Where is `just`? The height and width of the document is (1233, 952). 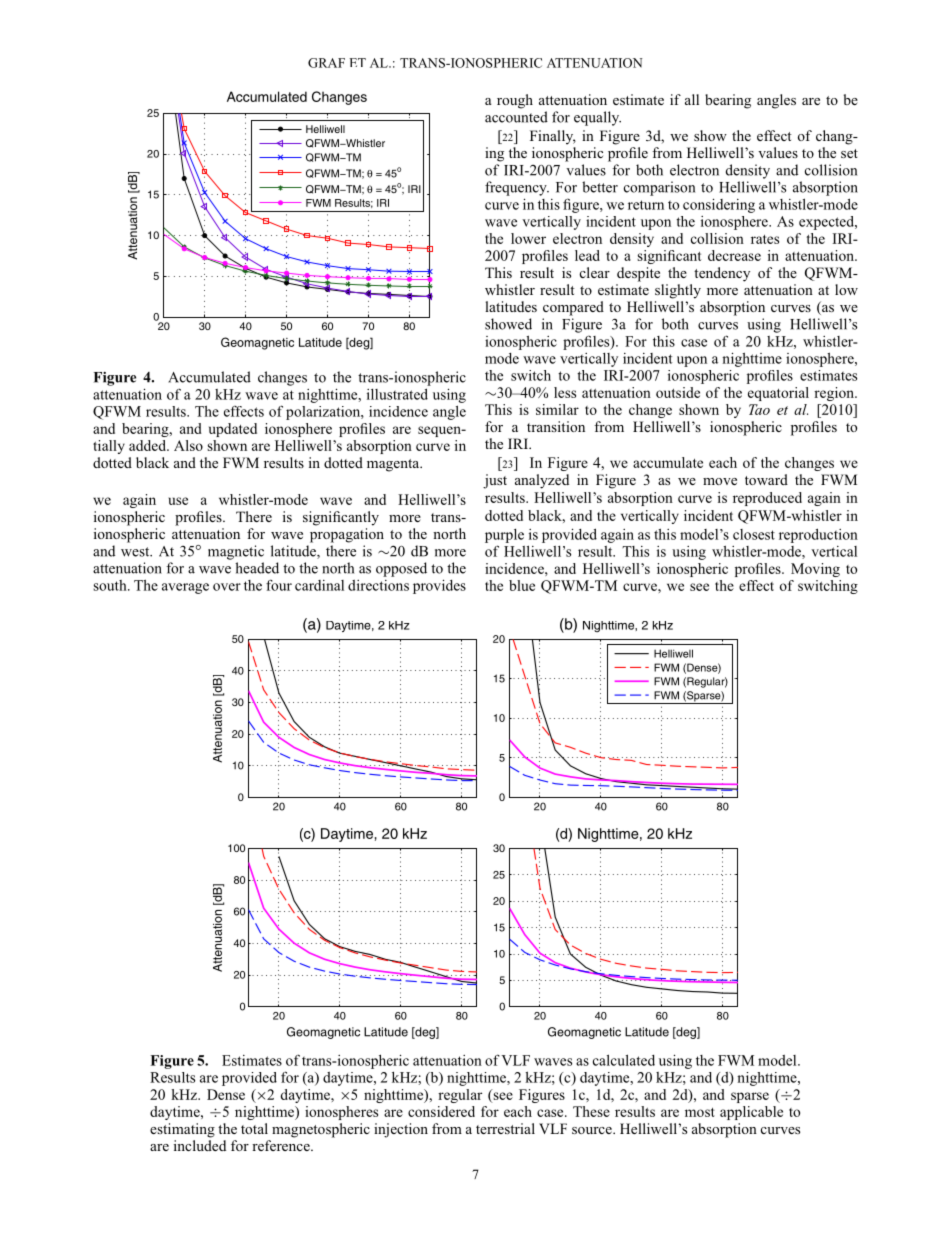 just is located at coordinates (495, 481).
